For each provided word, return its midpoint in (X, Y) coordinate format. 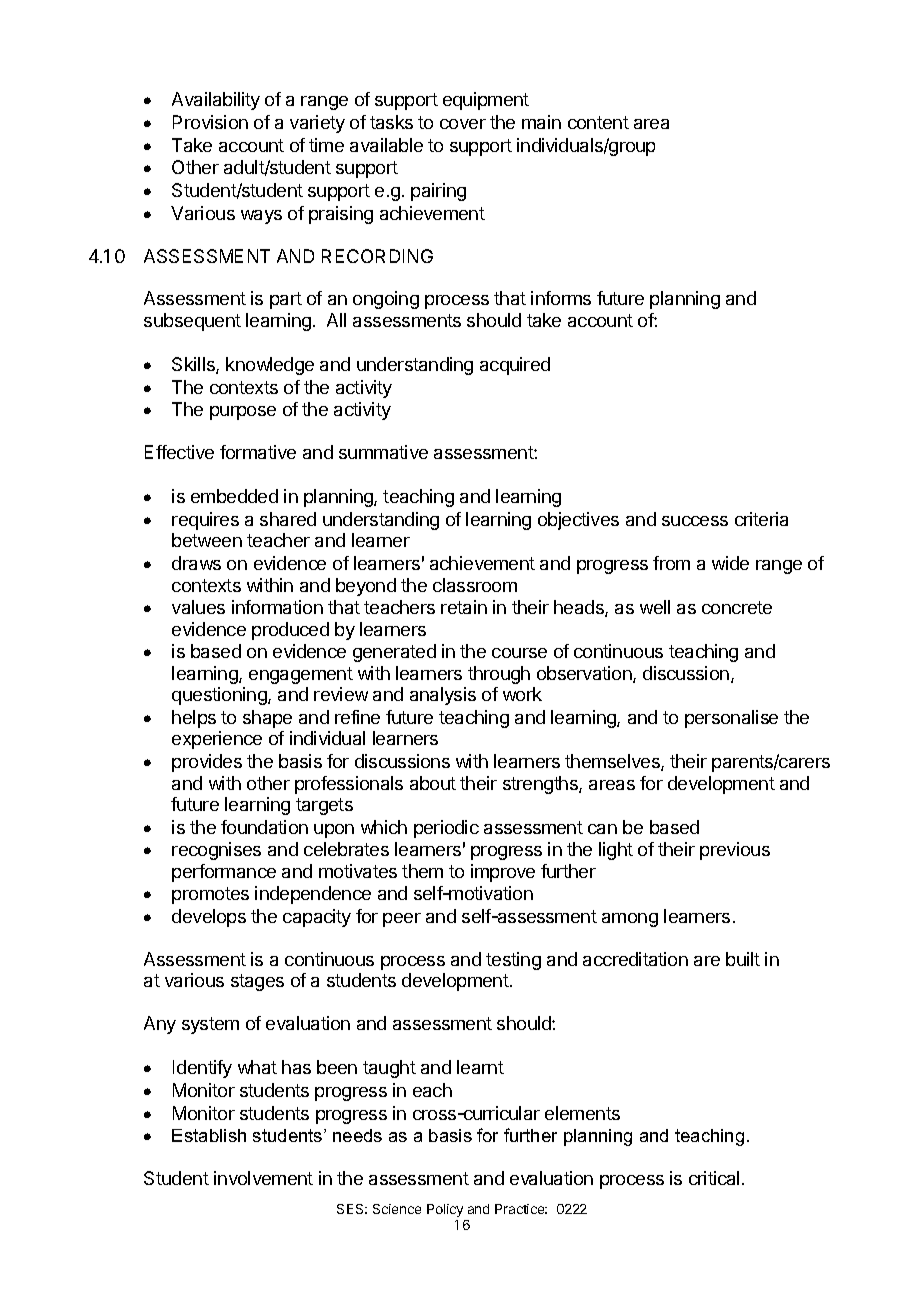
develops (209, 918)
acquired (515, 366)
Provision (210, 122)
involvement (263, 1178)
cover (463, 124)
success (695, 521)
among (630, 920)
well (655, 607)
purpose (243, 413)
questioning (220, 696)
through (499, 675)
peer (402, 920)
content (598, 122)
